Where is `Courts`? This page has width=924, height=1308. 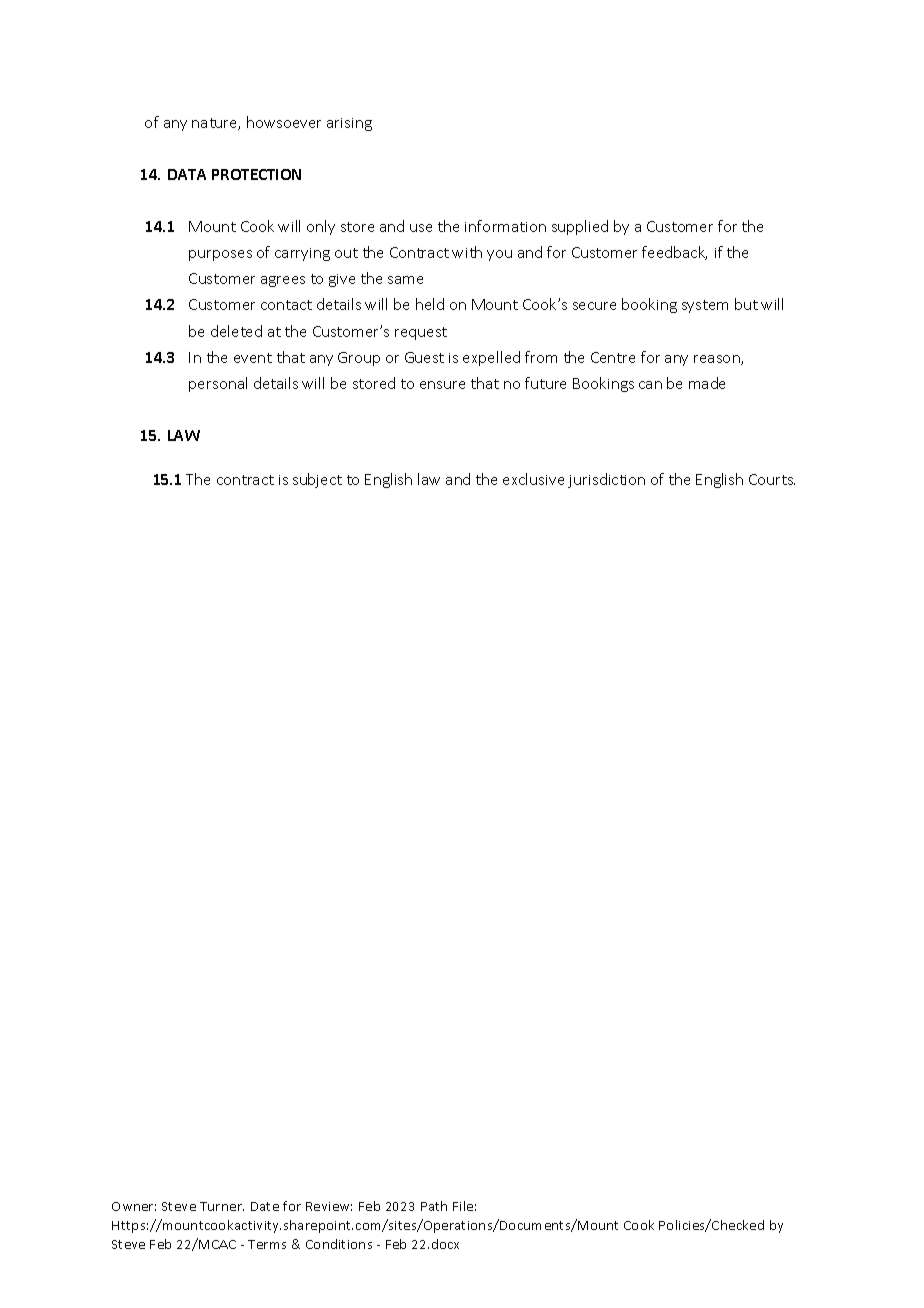
Courts is located at coordinates (772, 479).
